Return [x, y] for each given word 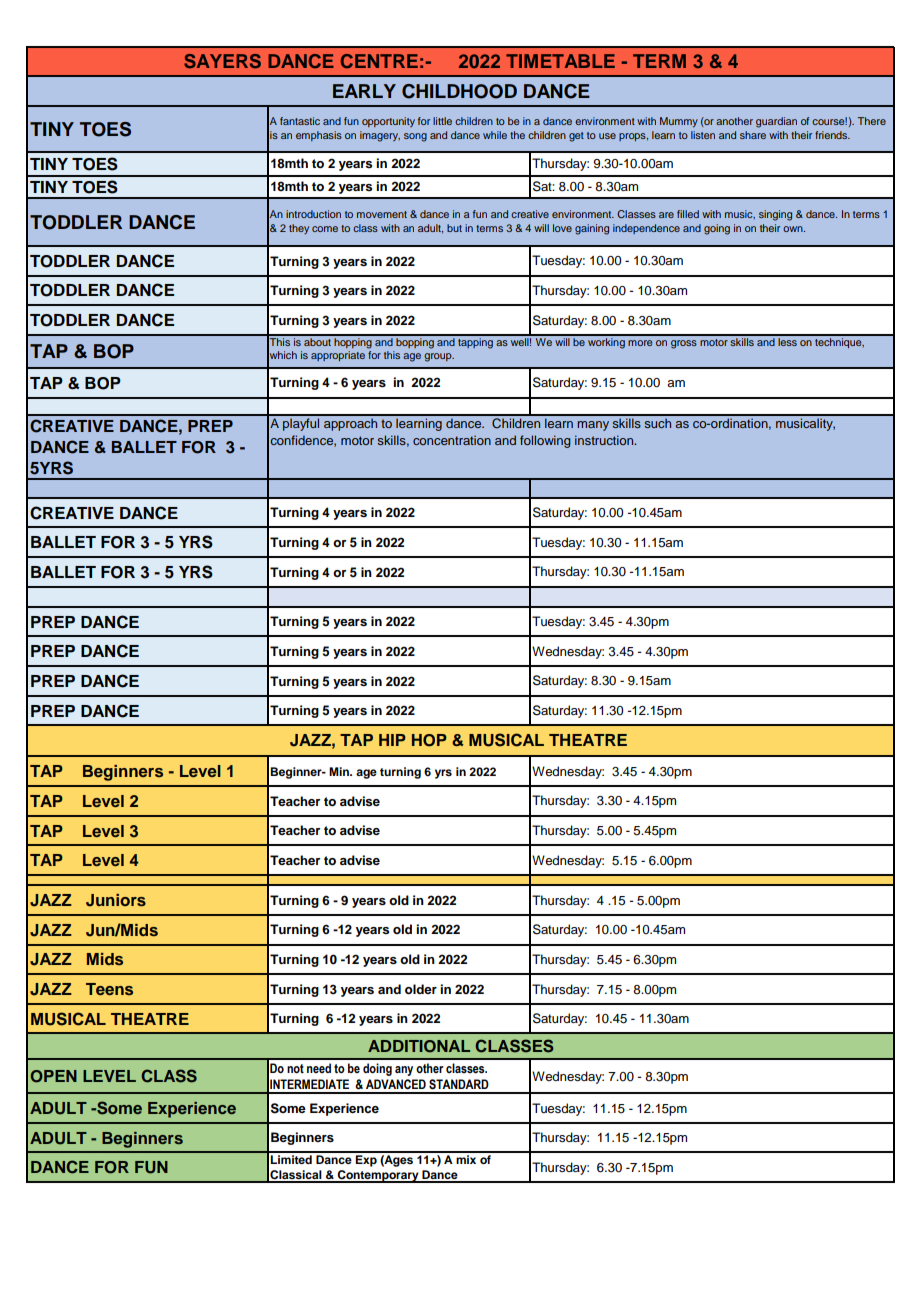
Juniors [116, 900]
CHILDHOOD [459, 91]
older [421, 989]
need [319, 1068]
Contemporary [378, 1176]
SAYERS [222, 61]
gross [684, 344]
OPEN [53, 1076]
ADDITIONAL [419, 1046]
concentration [452, 440]
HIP [392, 740]
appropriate [338, 356]
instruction [605, 440]
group [439, 357]
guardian [776, 122]
